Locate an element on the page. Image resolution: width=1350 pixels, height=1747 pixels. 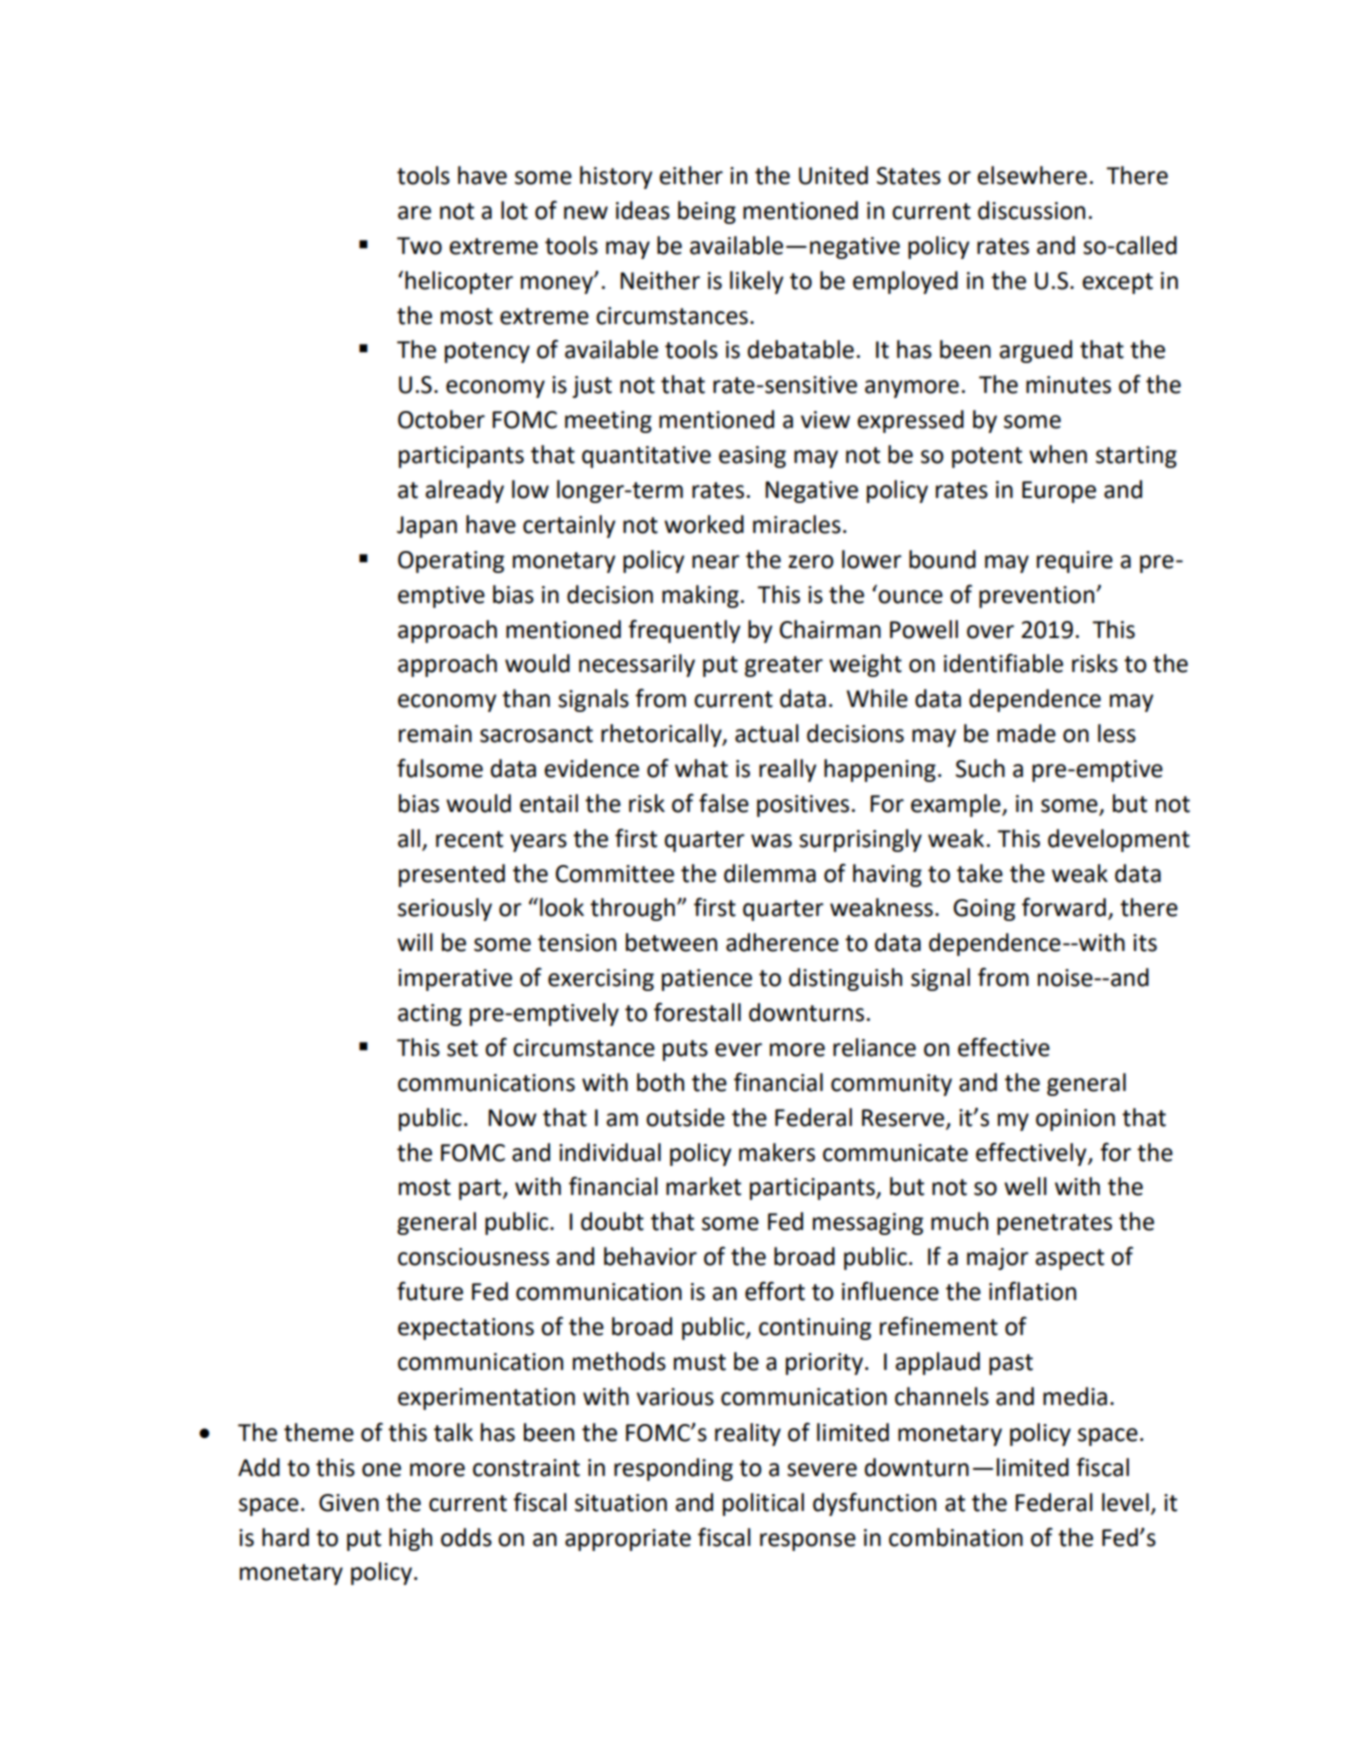
Given is located at coordinates (349, 1503).
